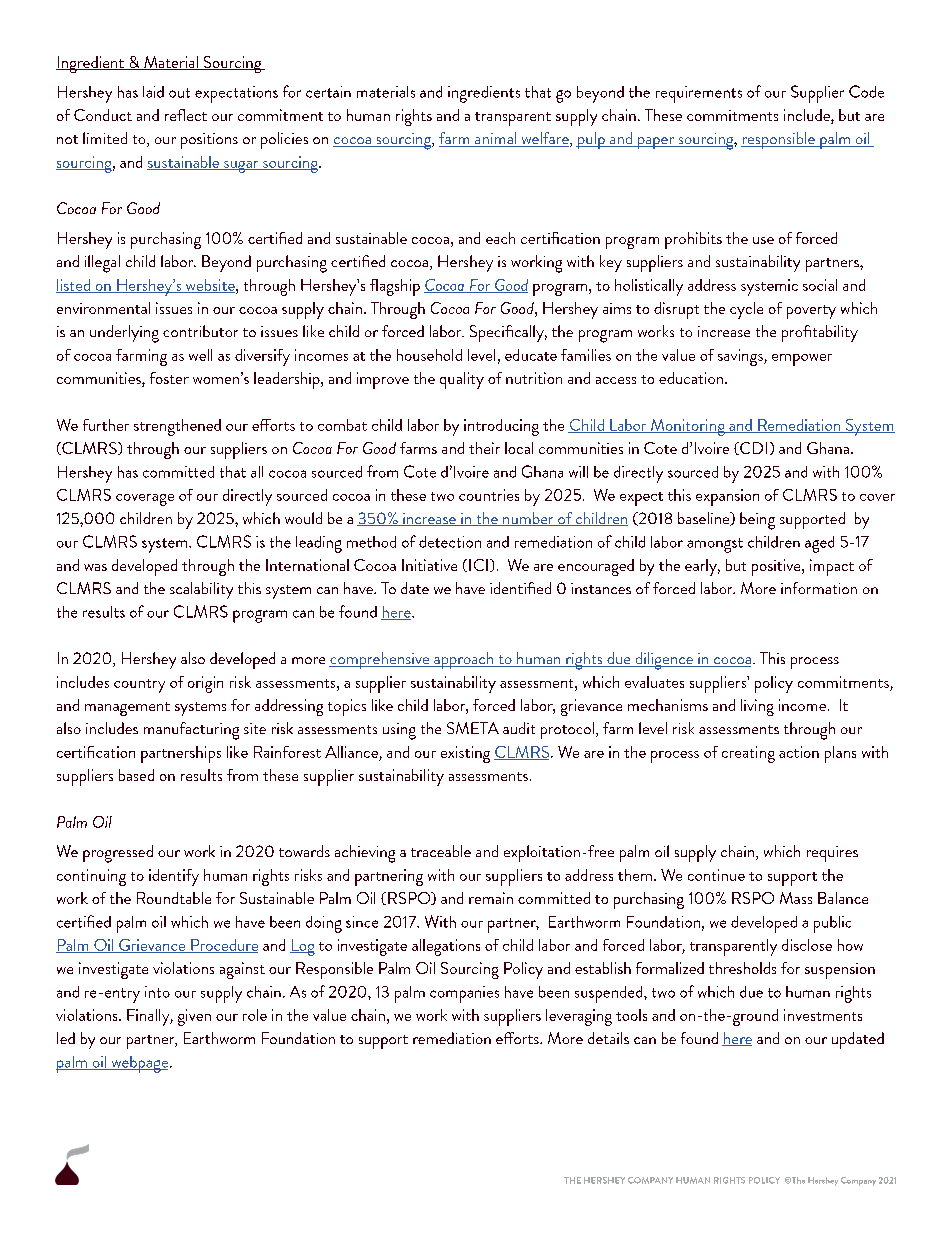 Image resolution: width=952 pixels, height=1233 pixels. What do you see at coordinates (191, 731) in the screenshot?
I see `manufacturing` at bounding box center [191, 731].
